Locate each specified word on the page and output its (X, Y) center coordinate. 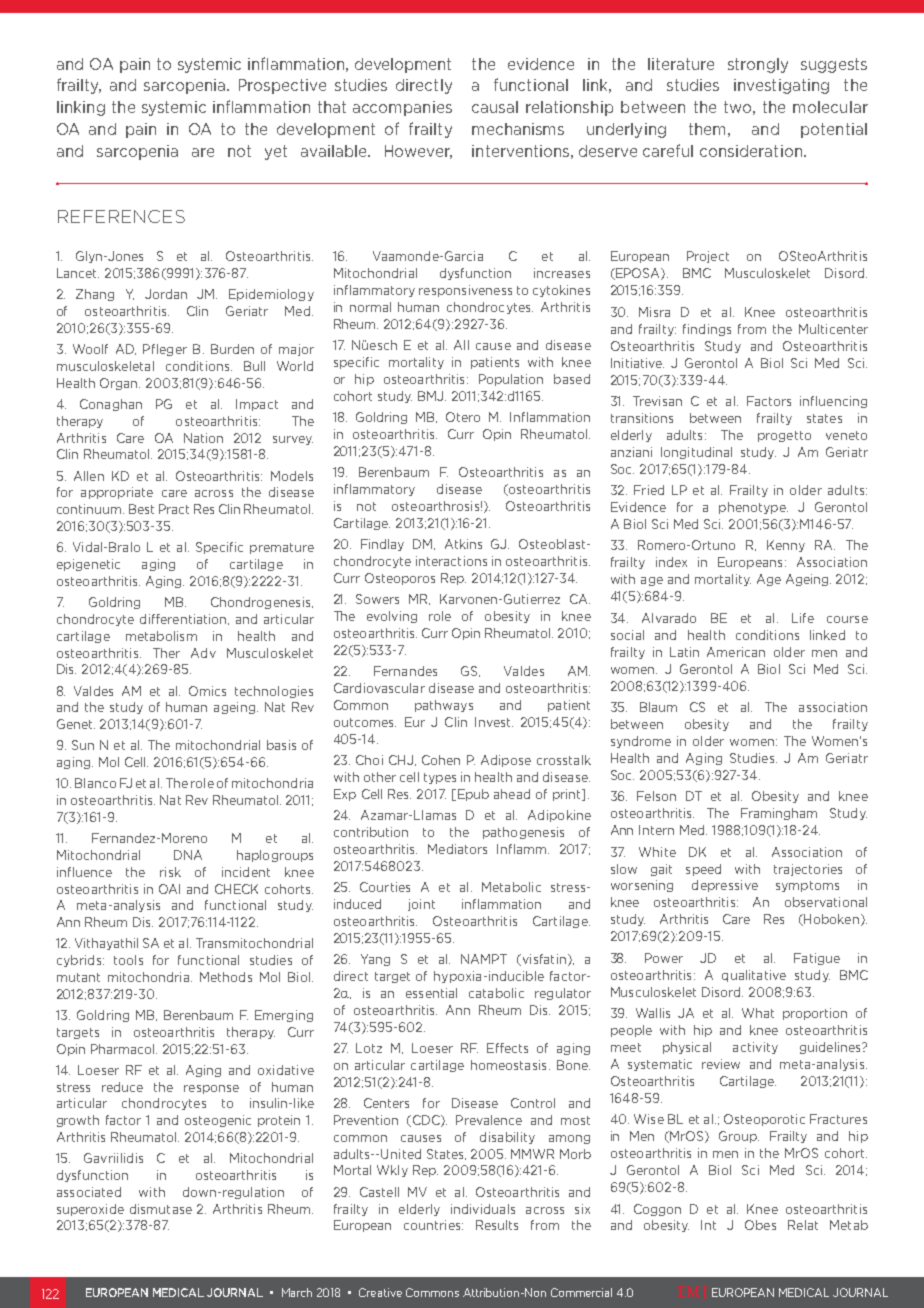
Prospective (282, 86)
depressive (725, 886)
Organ (120, 384)
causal (495, 107)
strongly (758, 65)
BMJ (432, 396)
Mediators (457, 849)
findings (707, 330)
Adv (203, 653)
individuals (483, 1209)
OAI (169, 889)
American (736, 652)
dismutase (161, 1209)
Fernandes (405, 671)
